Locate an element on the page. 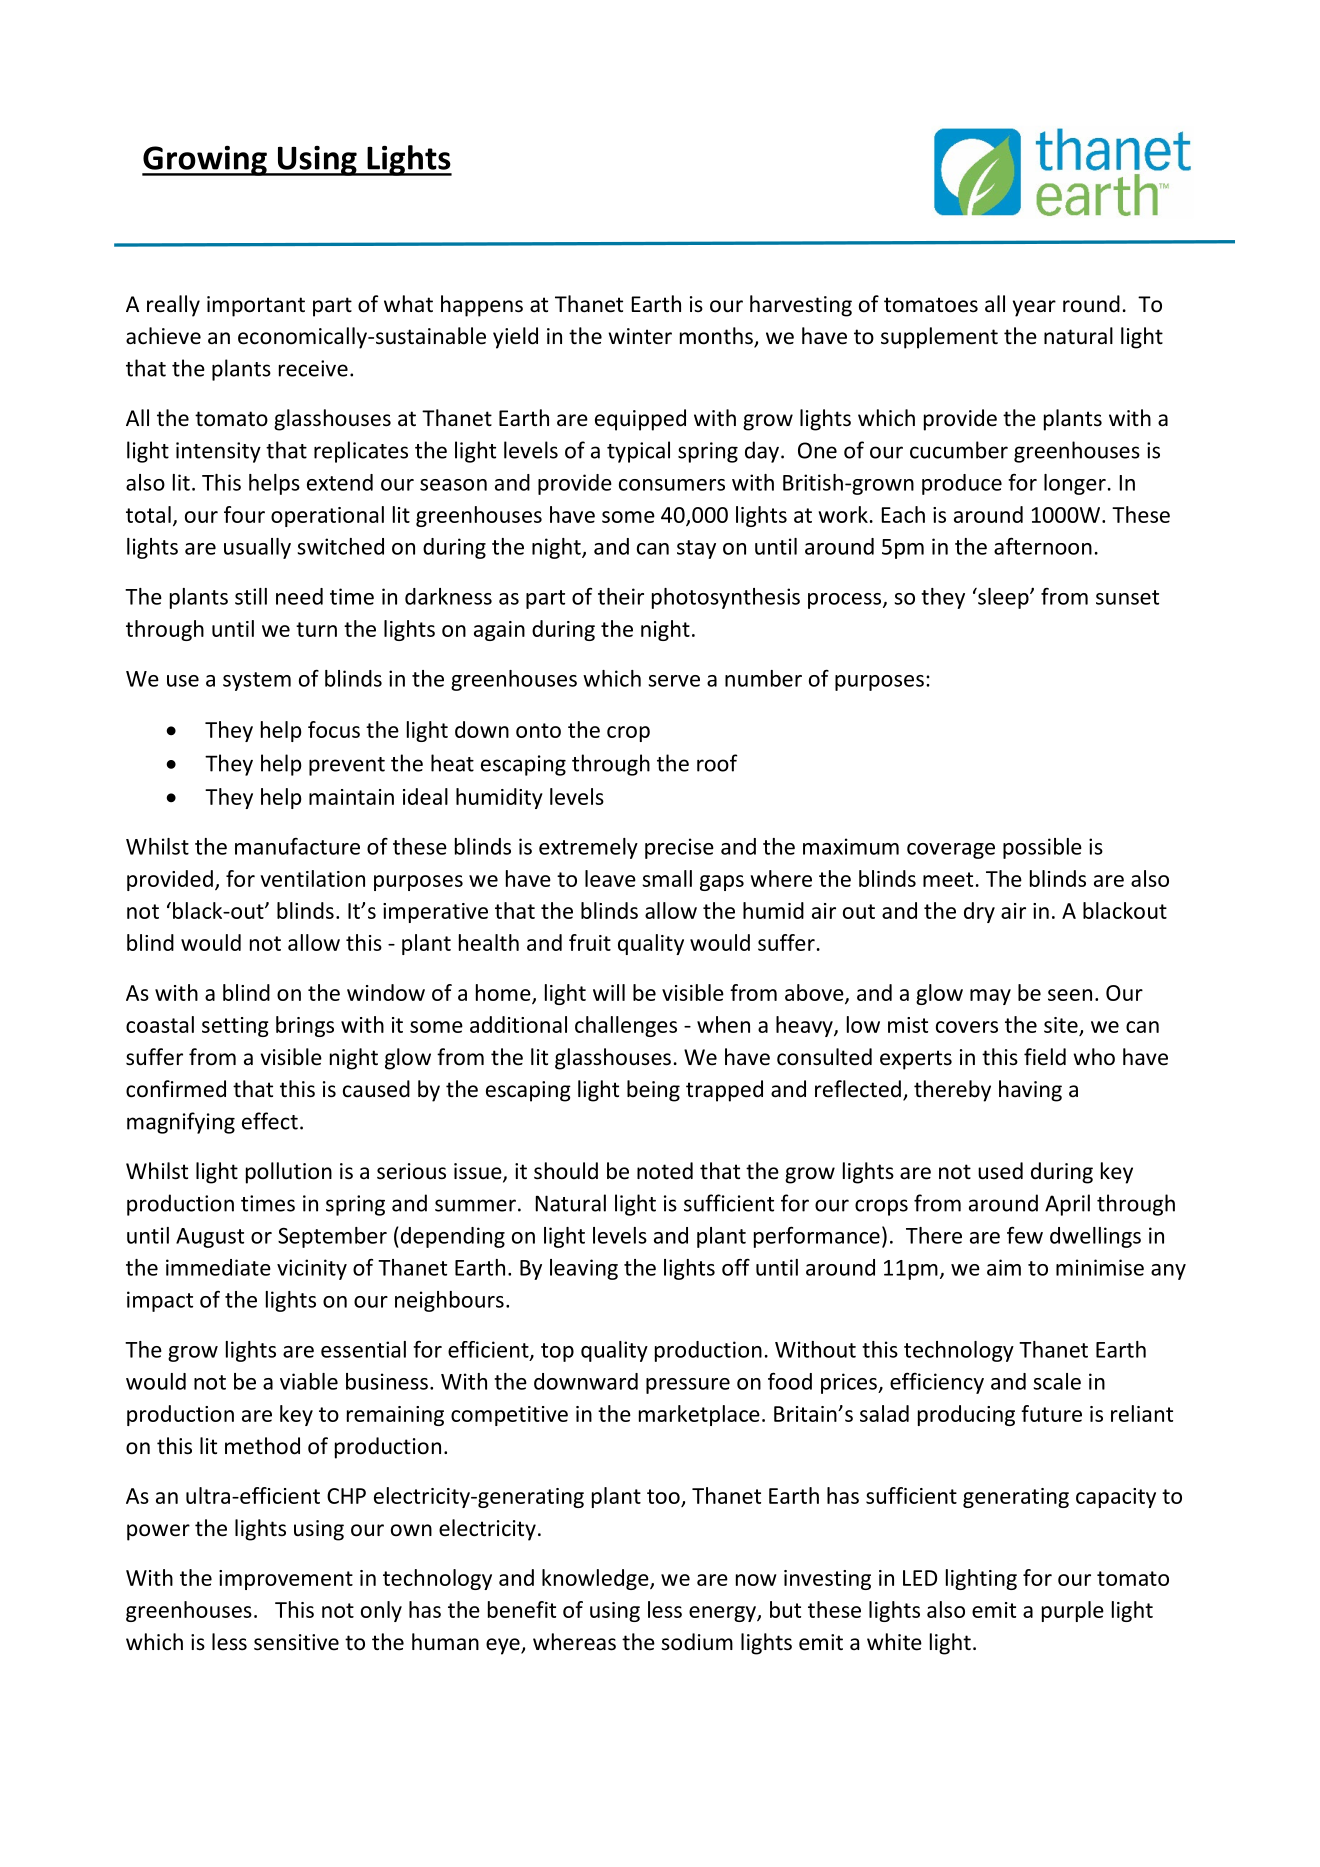 The height and width of the page is (1867, 1320). receive is located at coordinates (313, 368).
